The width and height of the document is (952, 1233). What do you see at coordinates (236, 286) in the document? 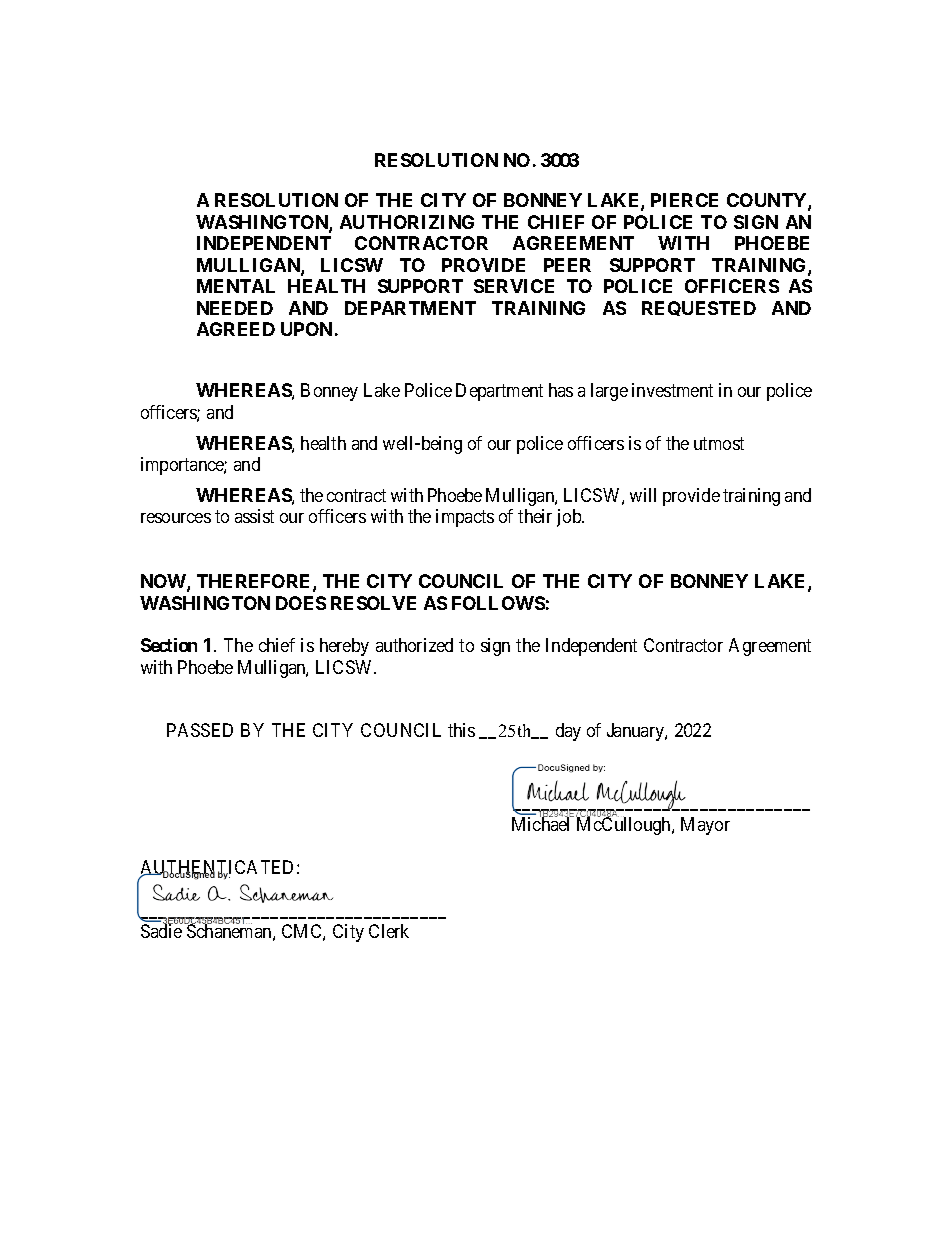
I see `MENTAL` at bounding box center [236, 286].
